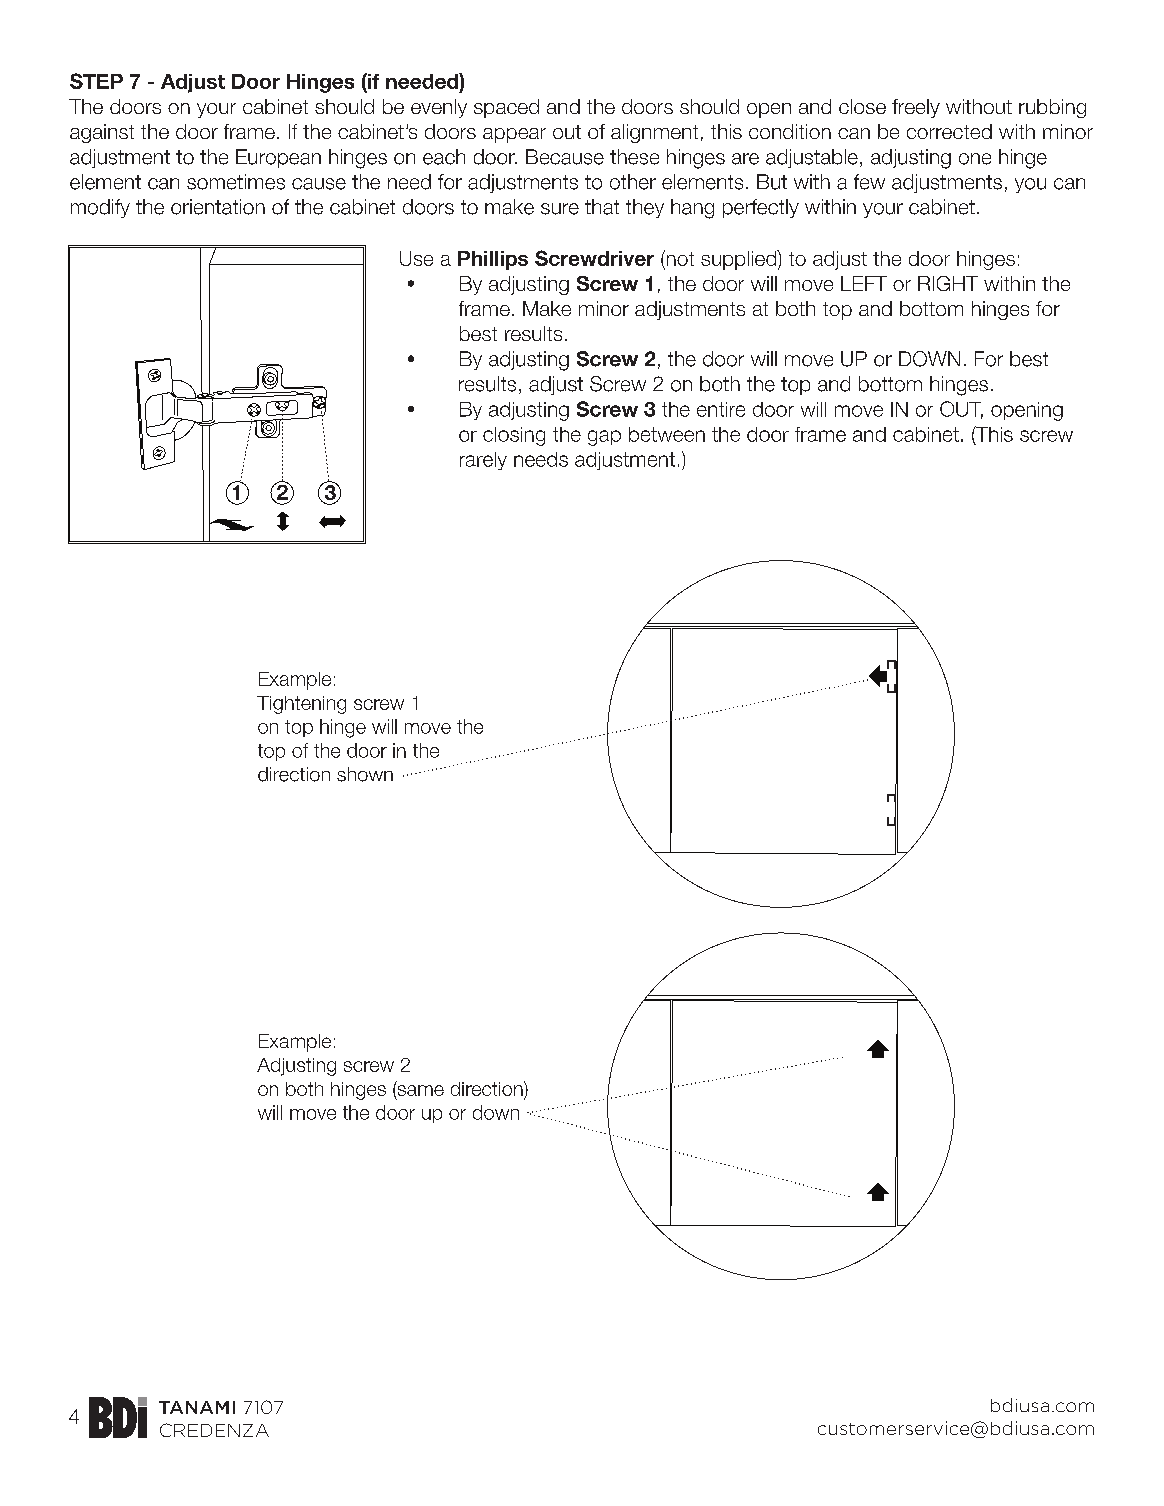  What do you see at coordinates (514, 135) in the image?
I see `appear` at bounding box center [514, 135].
